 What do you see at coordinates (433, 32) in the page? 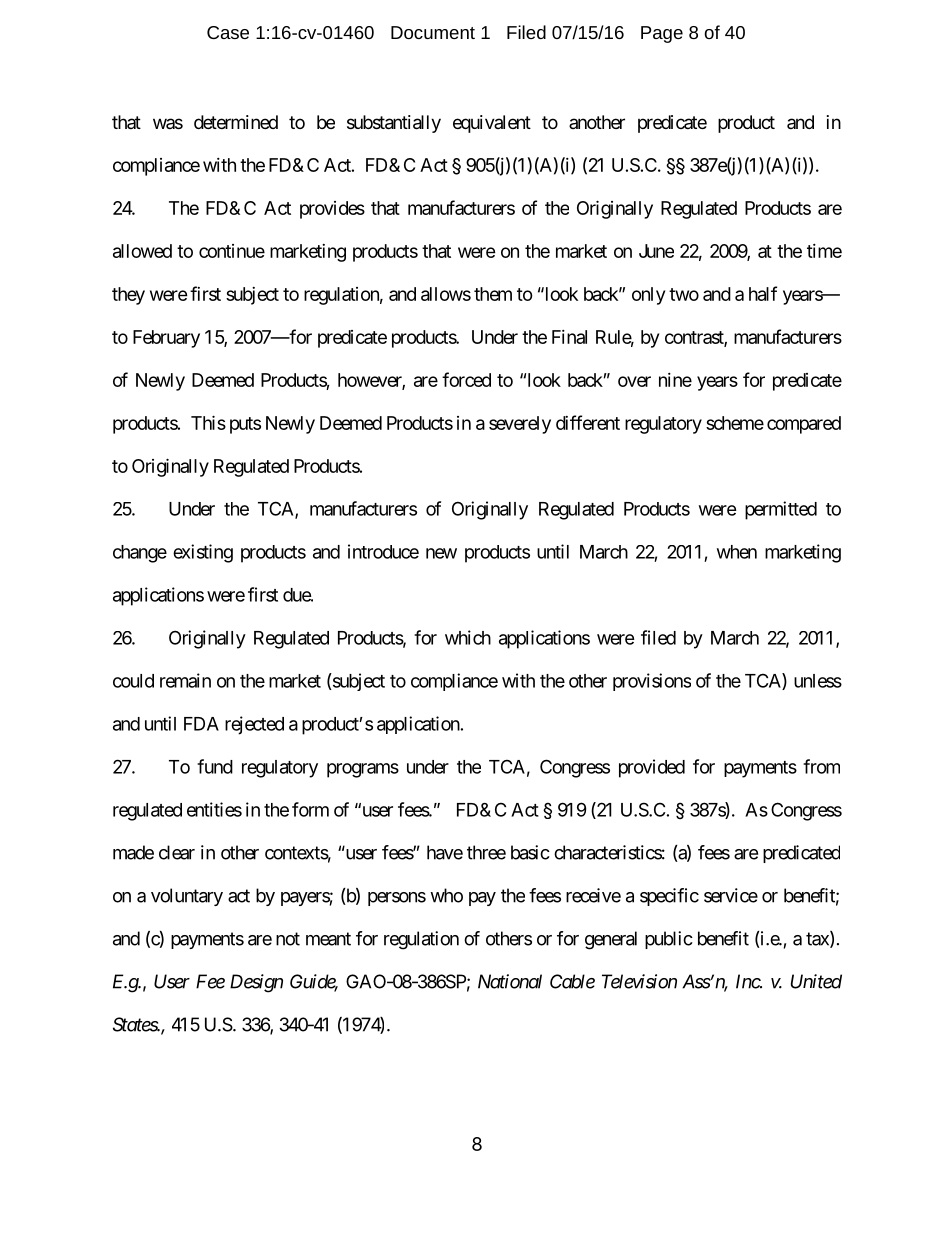
I see `Document` at bounding box center [433, 32].
